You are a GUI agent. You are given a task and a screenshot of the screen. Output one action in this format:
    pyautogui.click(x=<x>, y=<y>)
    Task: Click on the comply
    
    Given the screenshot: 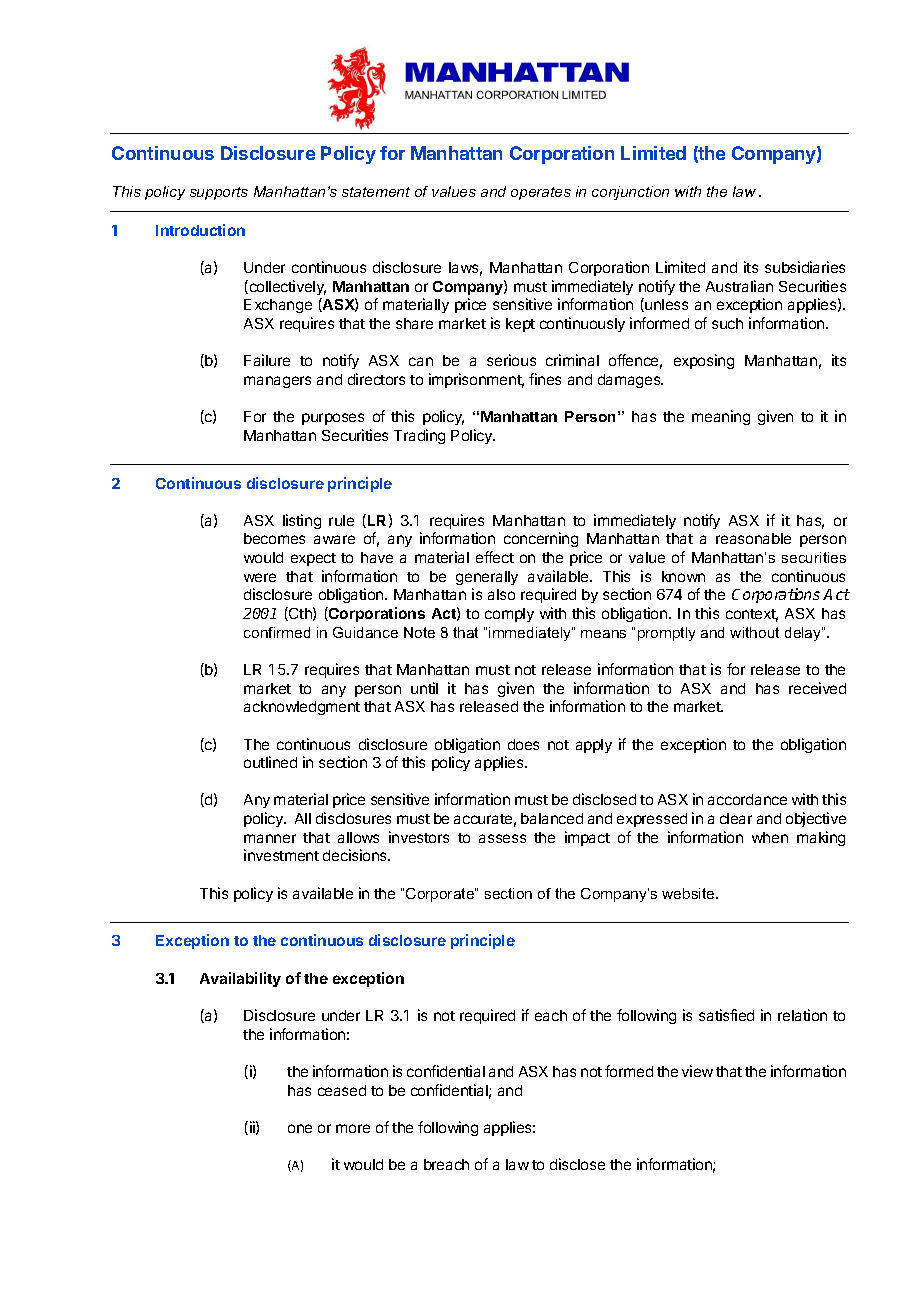 What is the action you would take?
    pyautogui.click(x=509, y=615)
